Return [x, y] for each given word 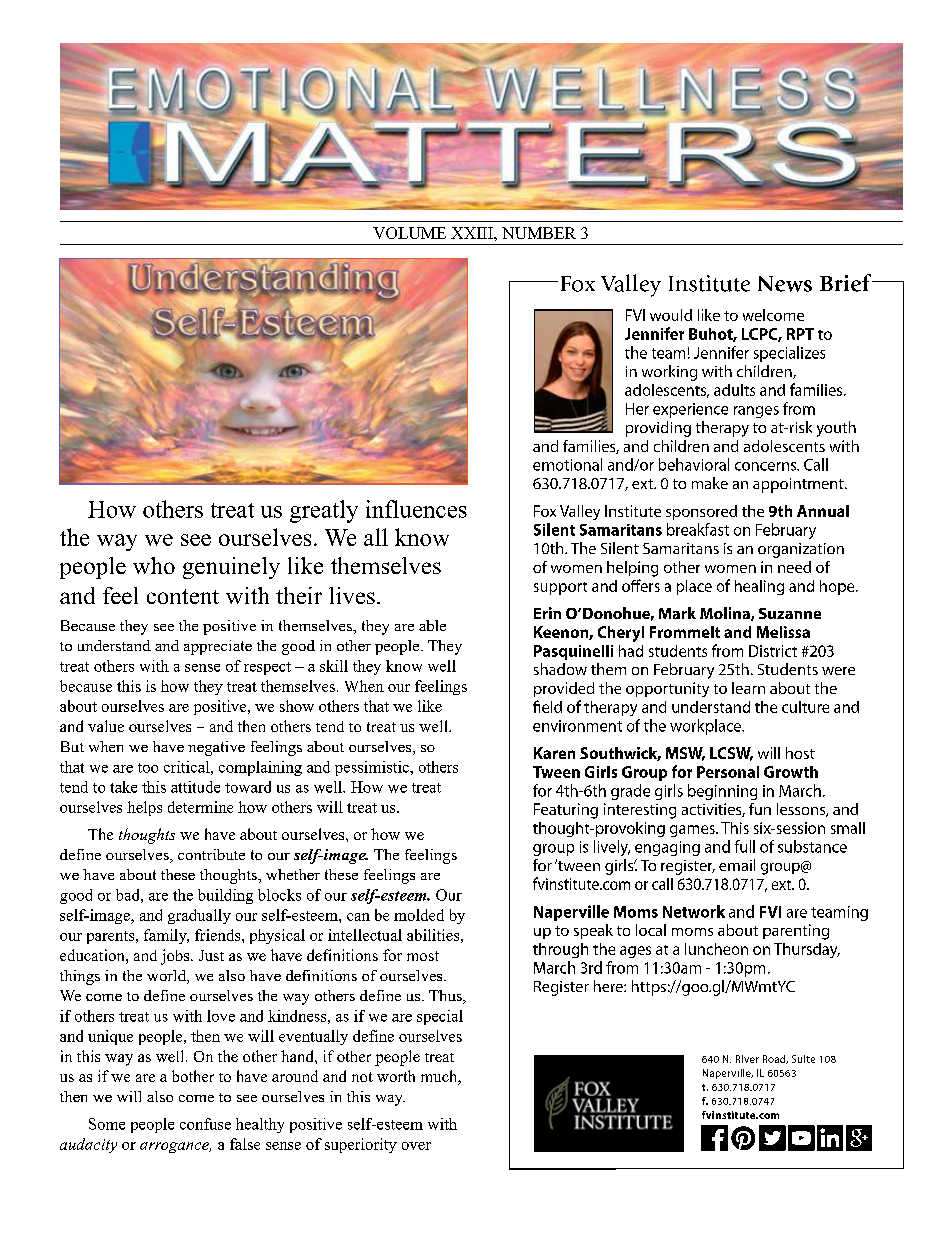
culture [805, 707]
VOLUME [409, 233]
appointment [799, 485]
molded [419, 915]
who [154, 565]
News [785, 284]
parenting [796, 932]
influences [416, 509]
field [547, 706]
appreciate [218, 647]
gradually [199, 916]
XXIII [473, 233]
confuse [205, 1124]
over [416, 1146]
